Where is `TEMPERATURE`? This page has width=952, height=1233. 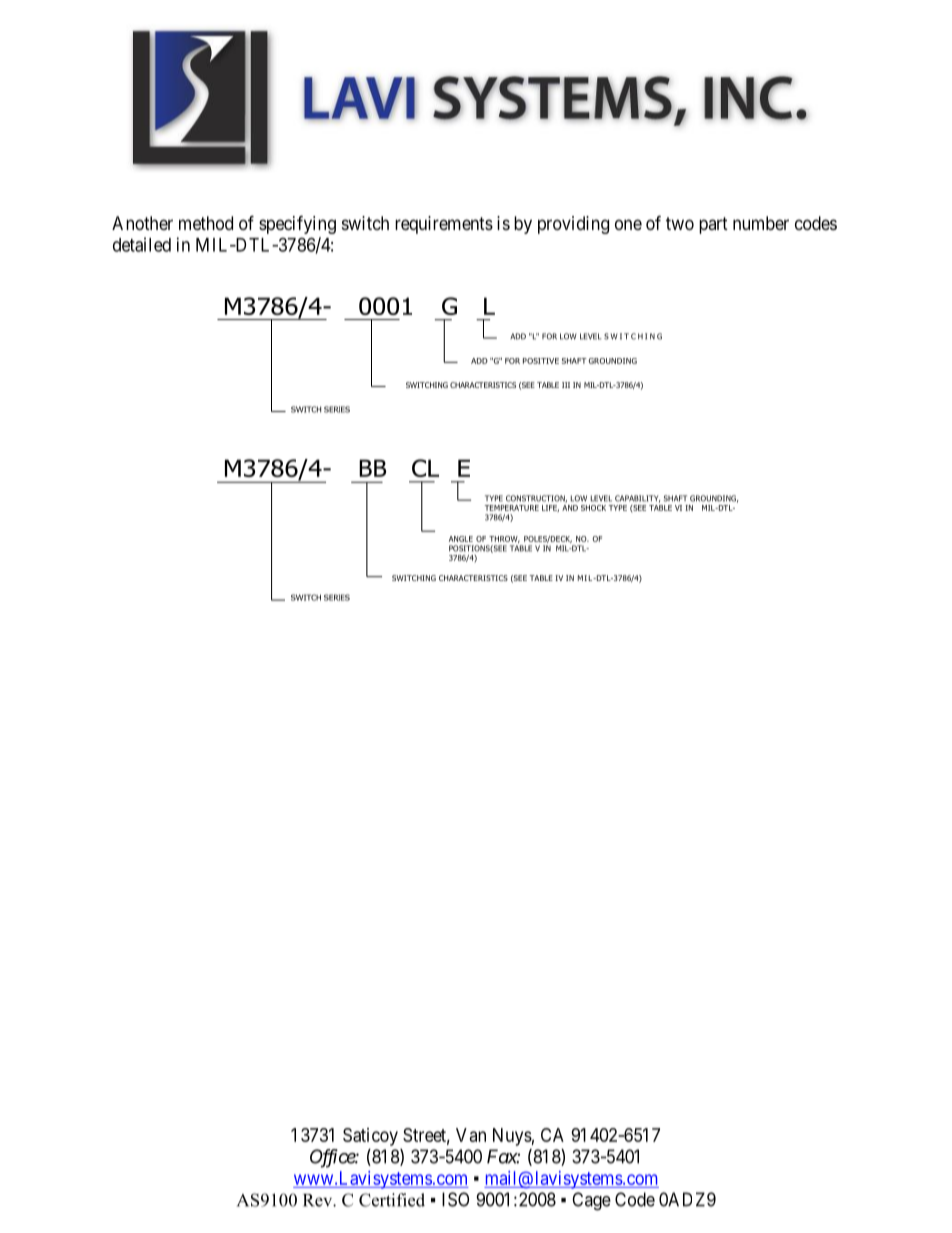 TEMPERATURE is located at coordinates (512, 508).
